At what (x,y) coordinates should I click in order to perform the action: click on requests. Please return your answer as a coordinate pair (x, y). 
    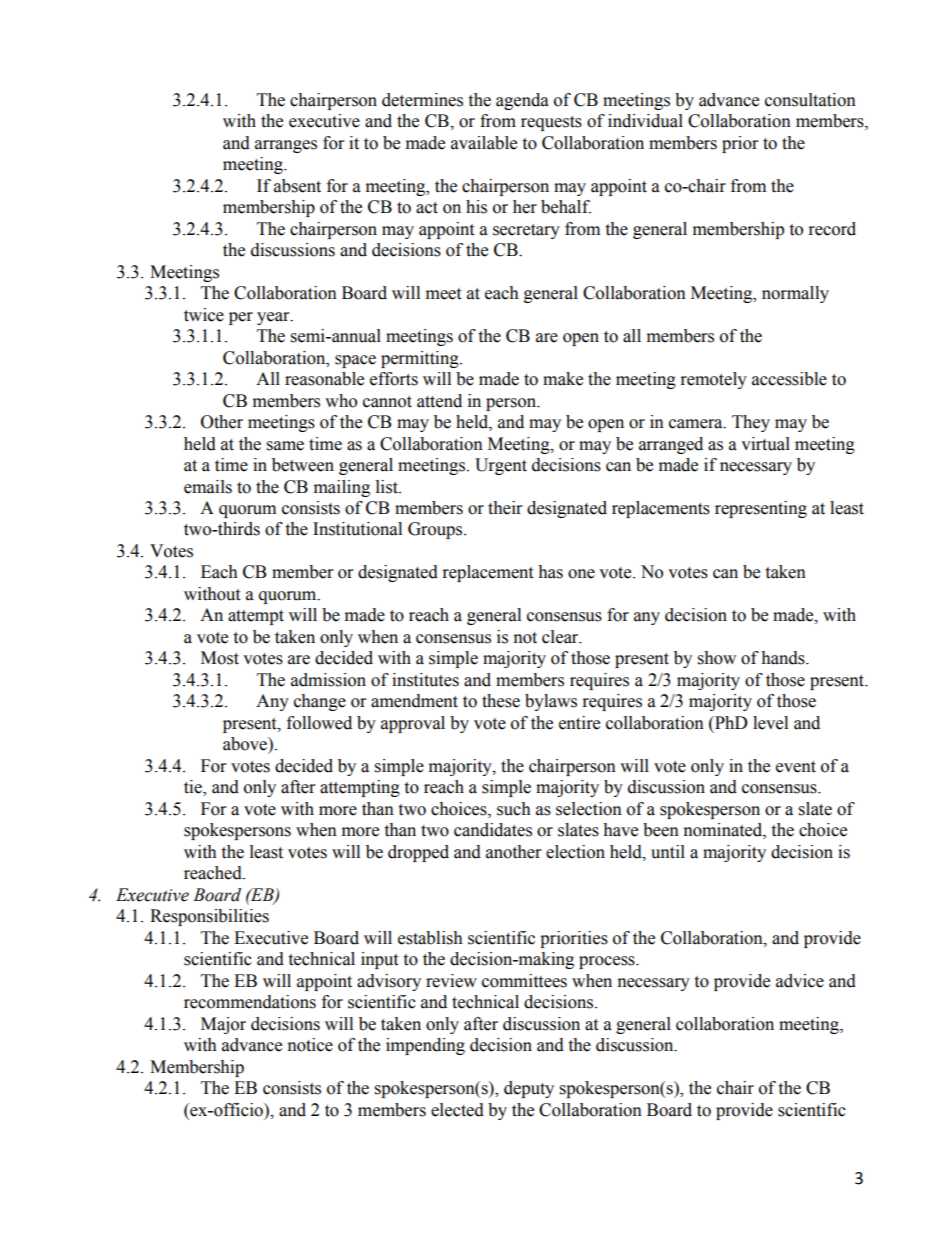
    Looking at the image, I should click on (551, 123).
